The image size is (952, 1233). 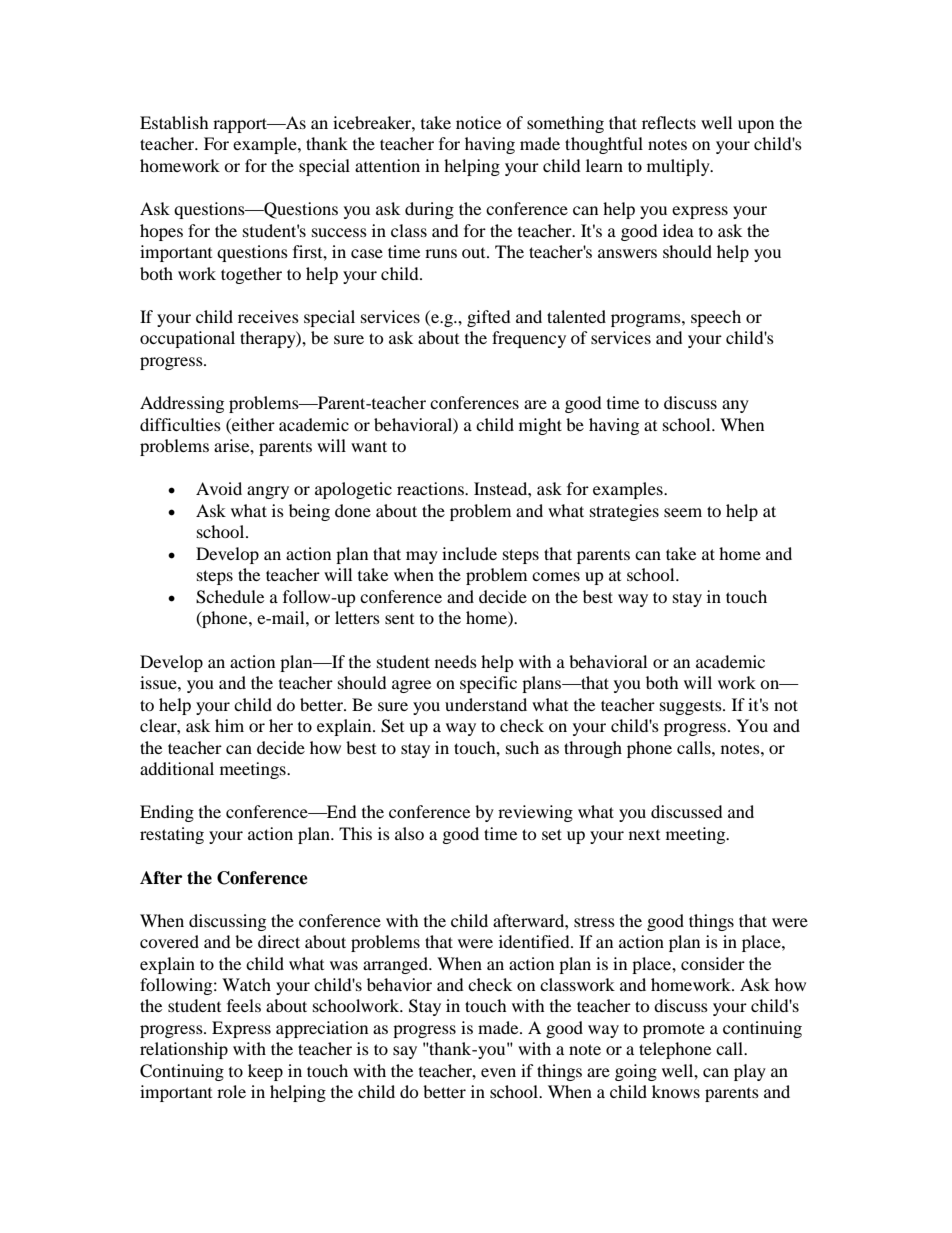 I want to click on even, so click(x=498, y=1072).
